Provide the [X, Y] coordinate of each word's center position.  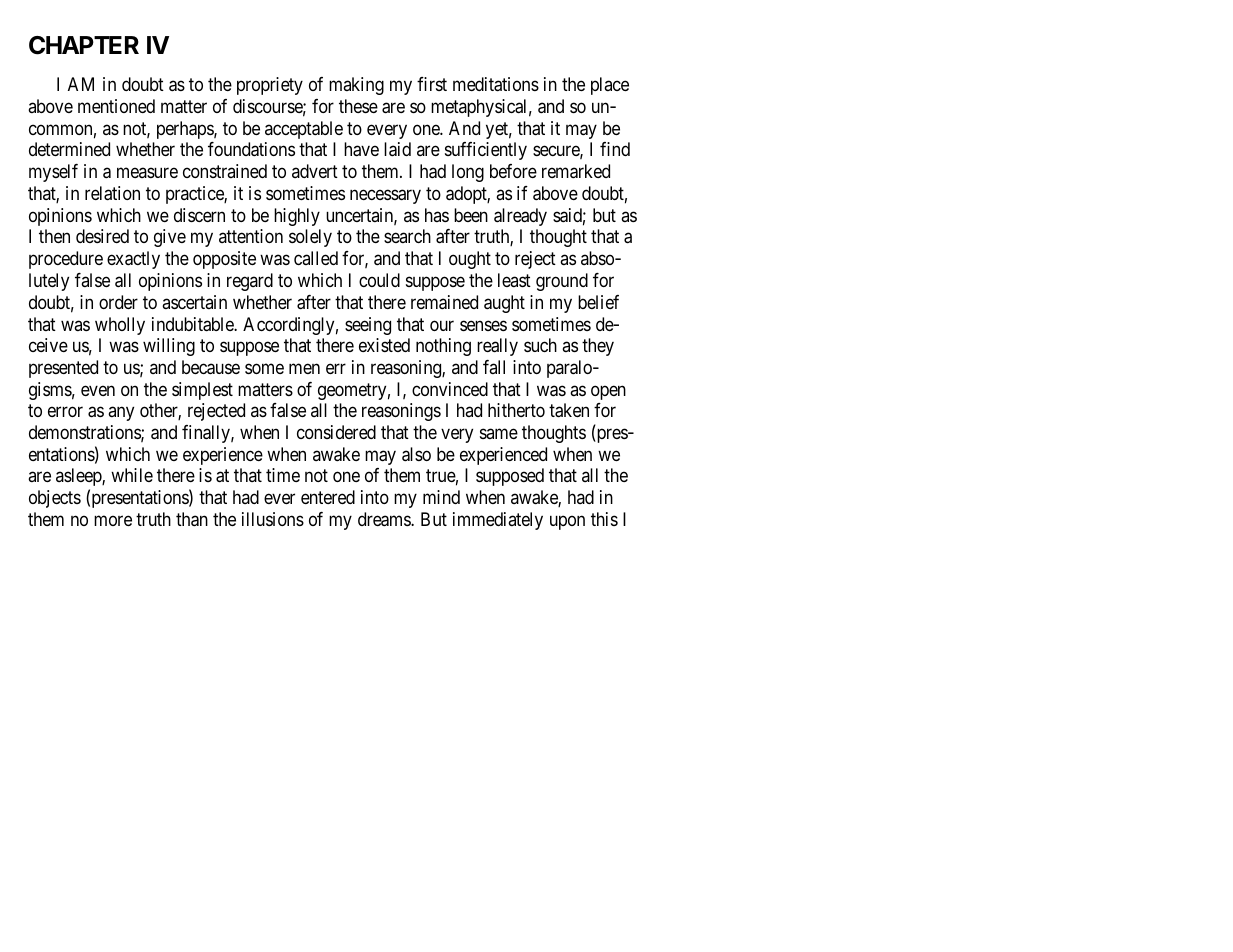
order [118, 302]
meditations [496, 84]
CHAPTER [84, 45]
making [356, 86]
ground [562, 282]
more [113, 520]
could [379, 280]
